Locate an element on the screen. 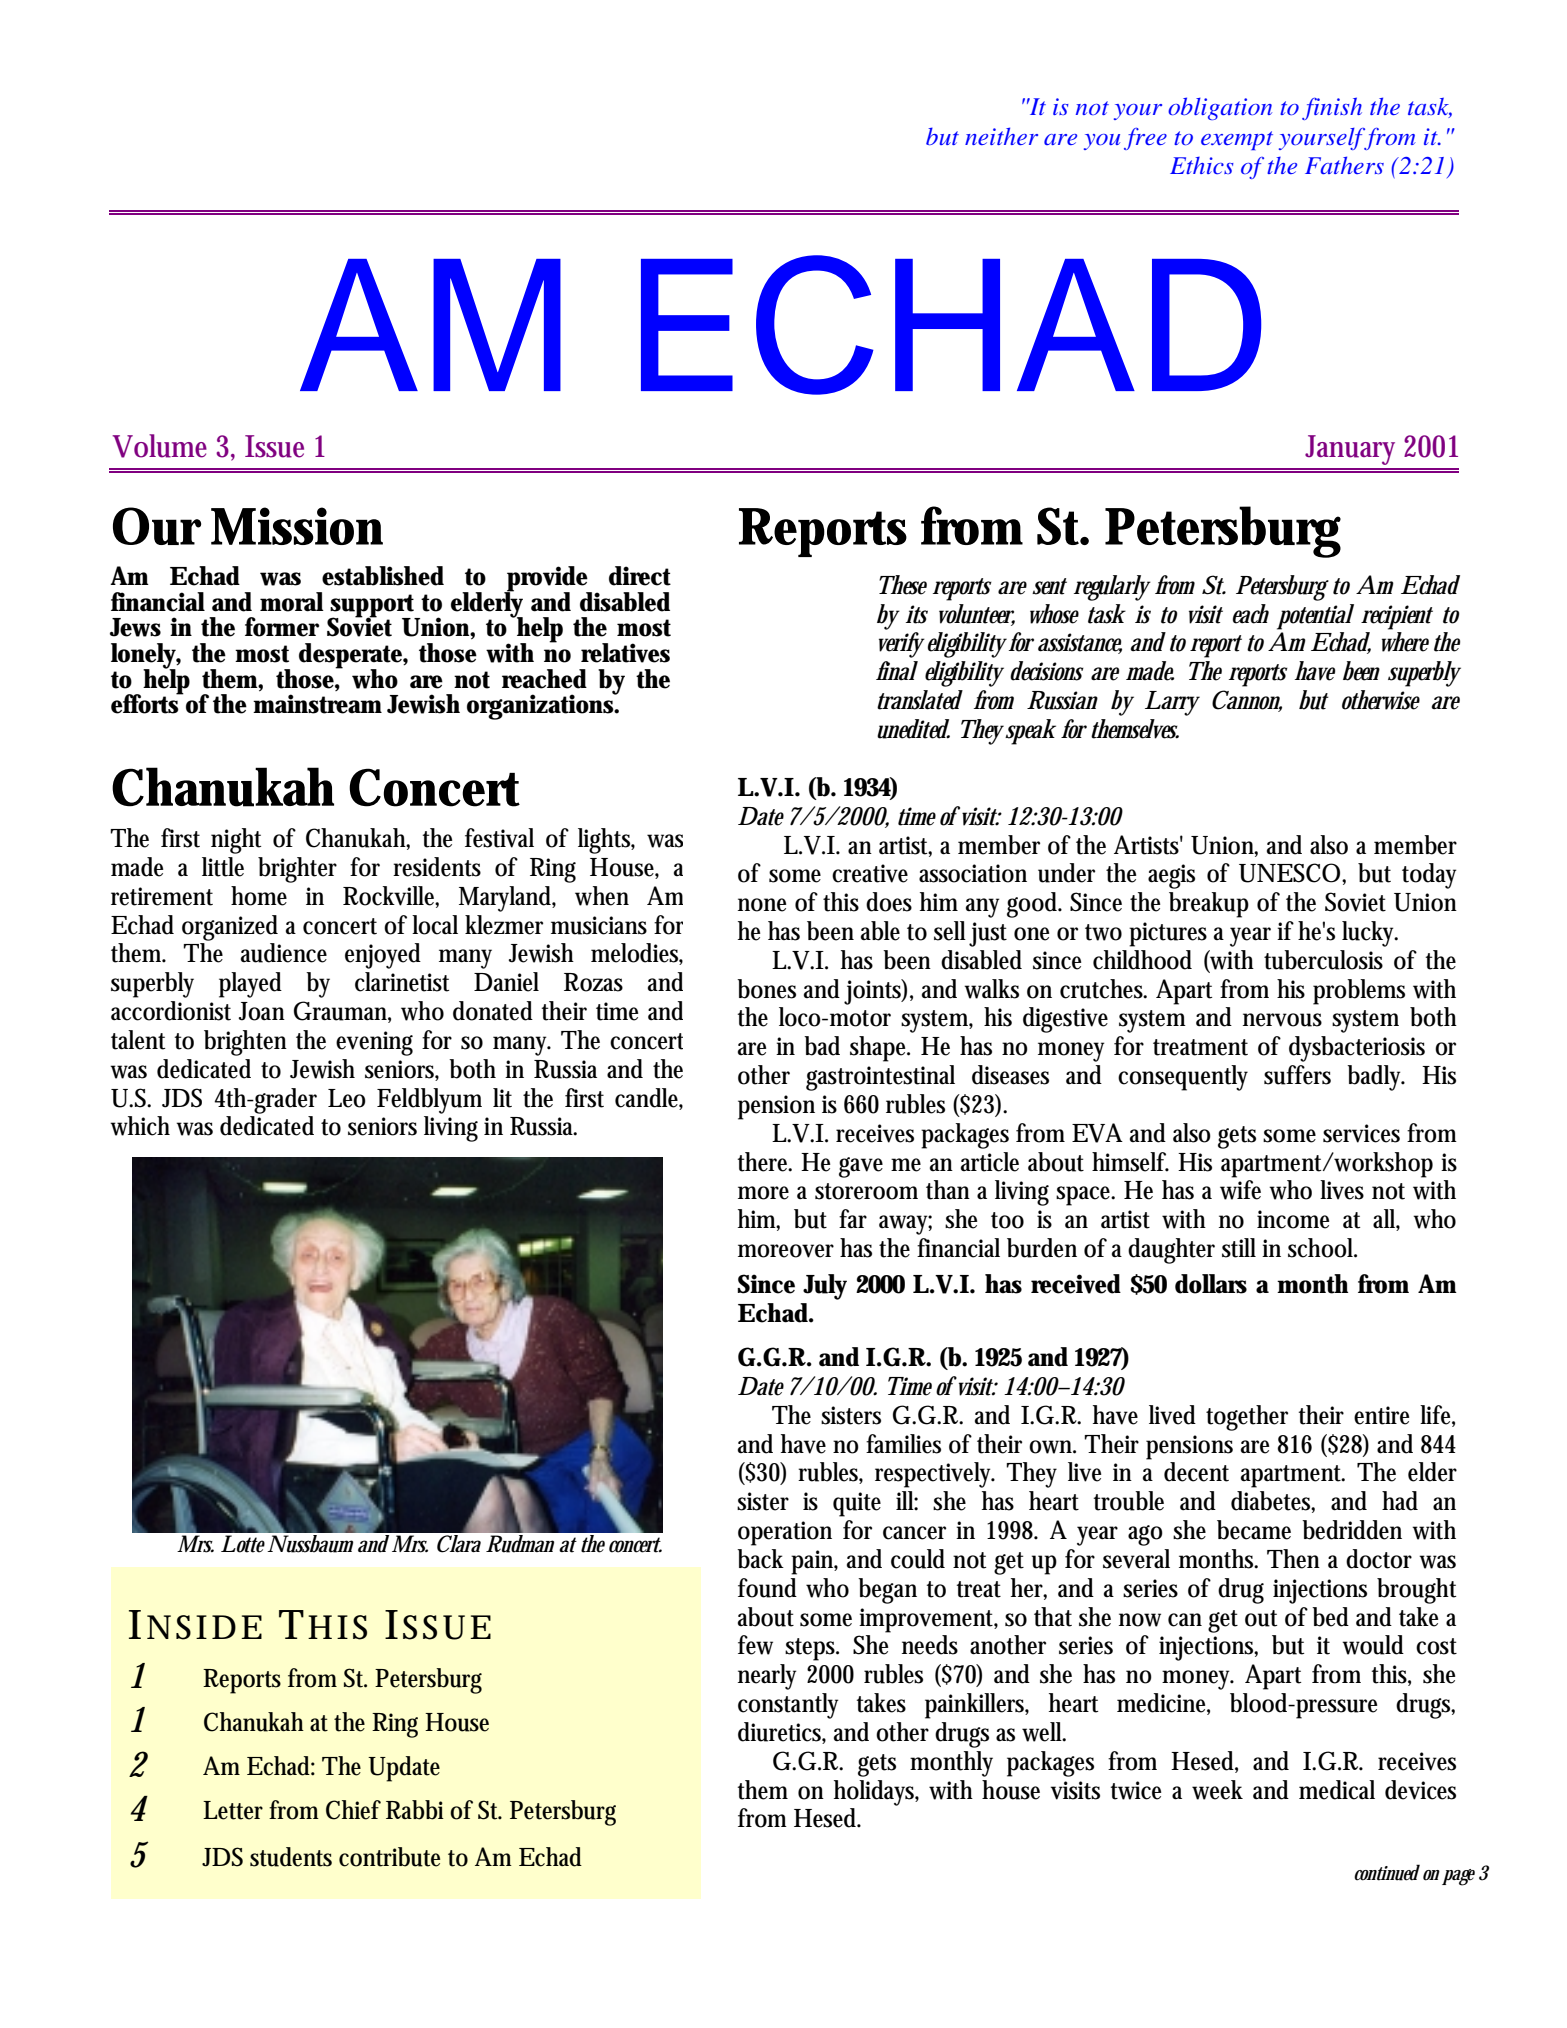  Letter is located at coordinates (233, 1810).
